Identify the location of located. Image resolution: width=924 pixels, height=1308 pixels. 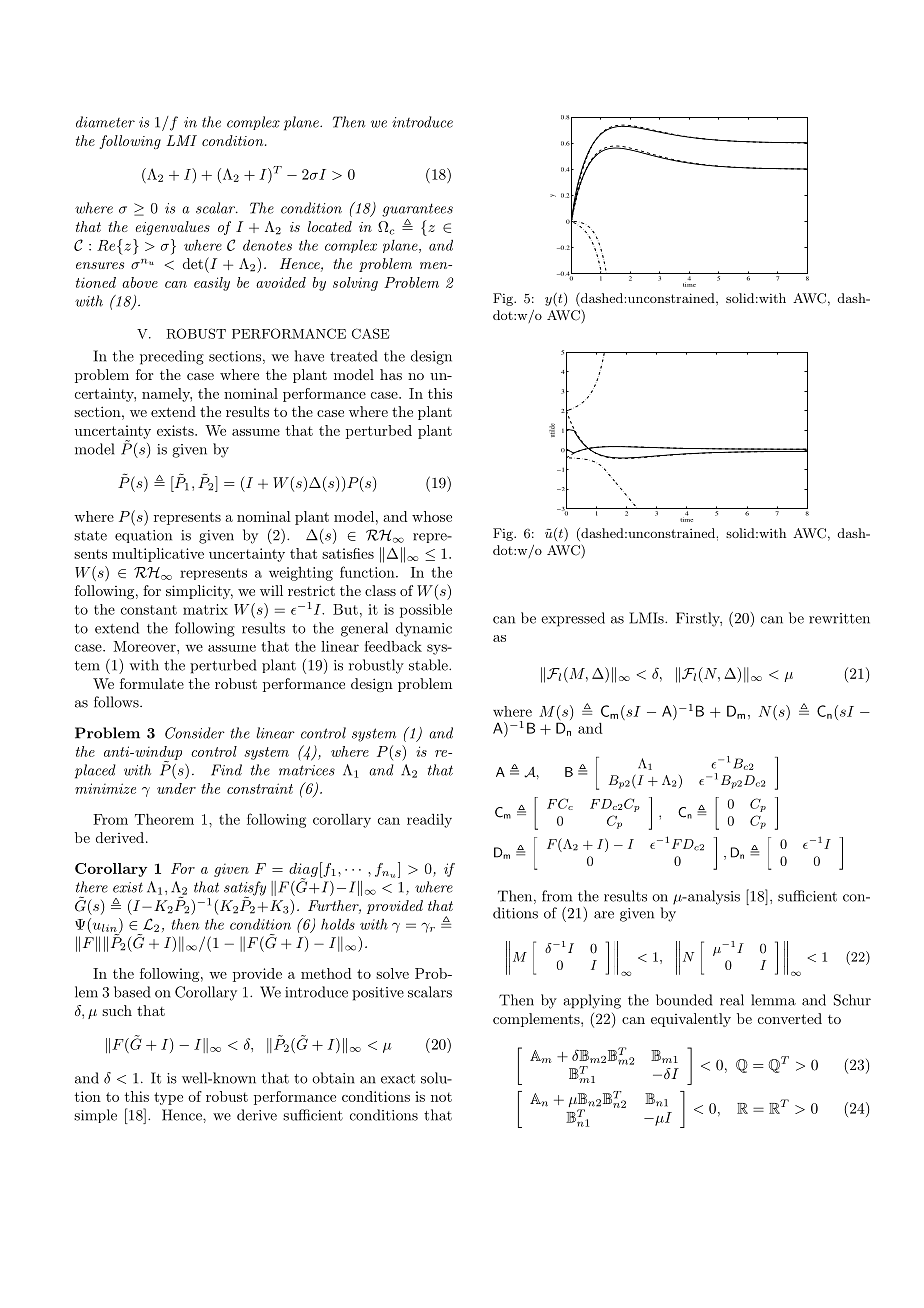
(329, 226).
